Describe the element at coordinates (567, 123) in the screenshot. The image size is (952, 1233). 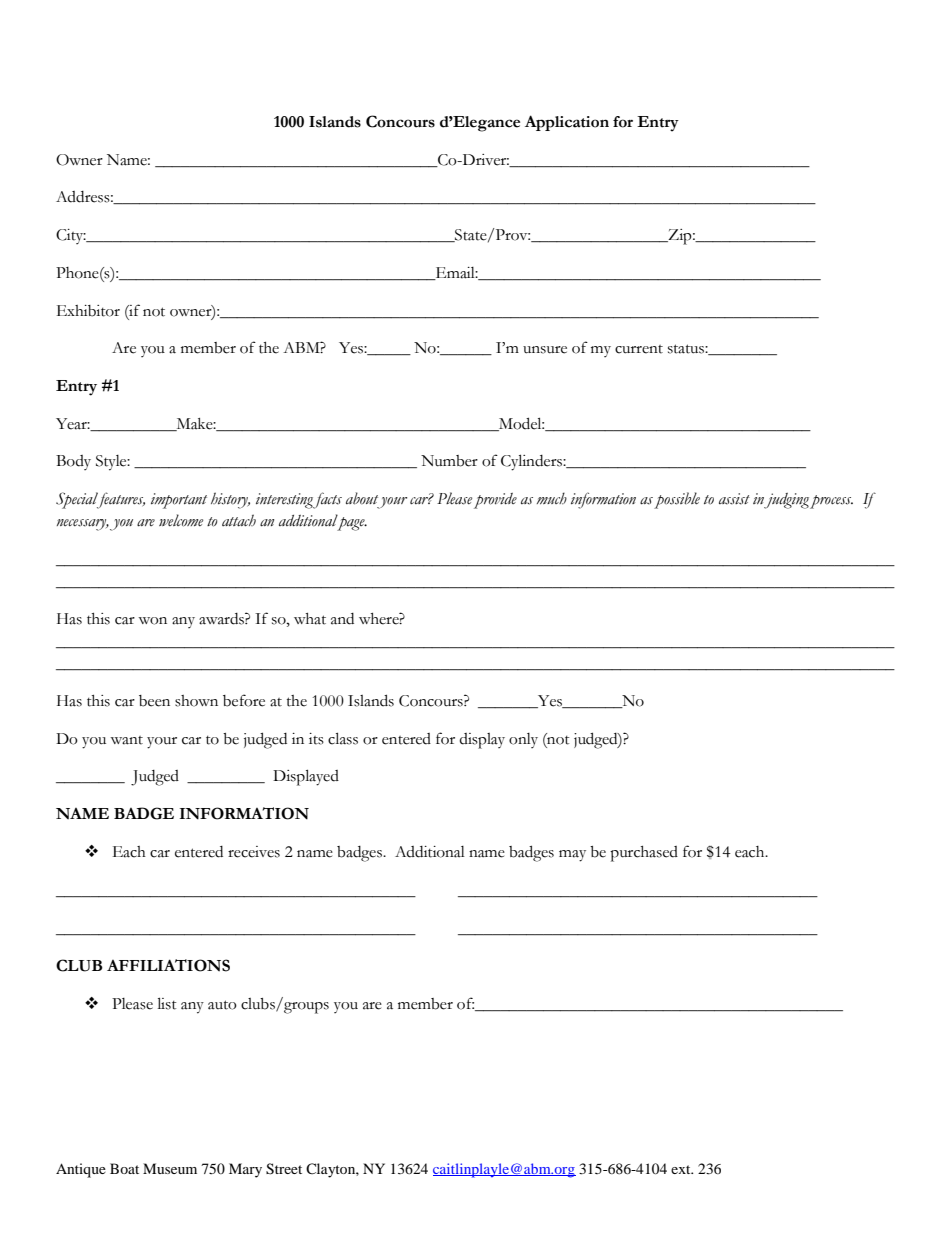
I see `Application` at that location.
